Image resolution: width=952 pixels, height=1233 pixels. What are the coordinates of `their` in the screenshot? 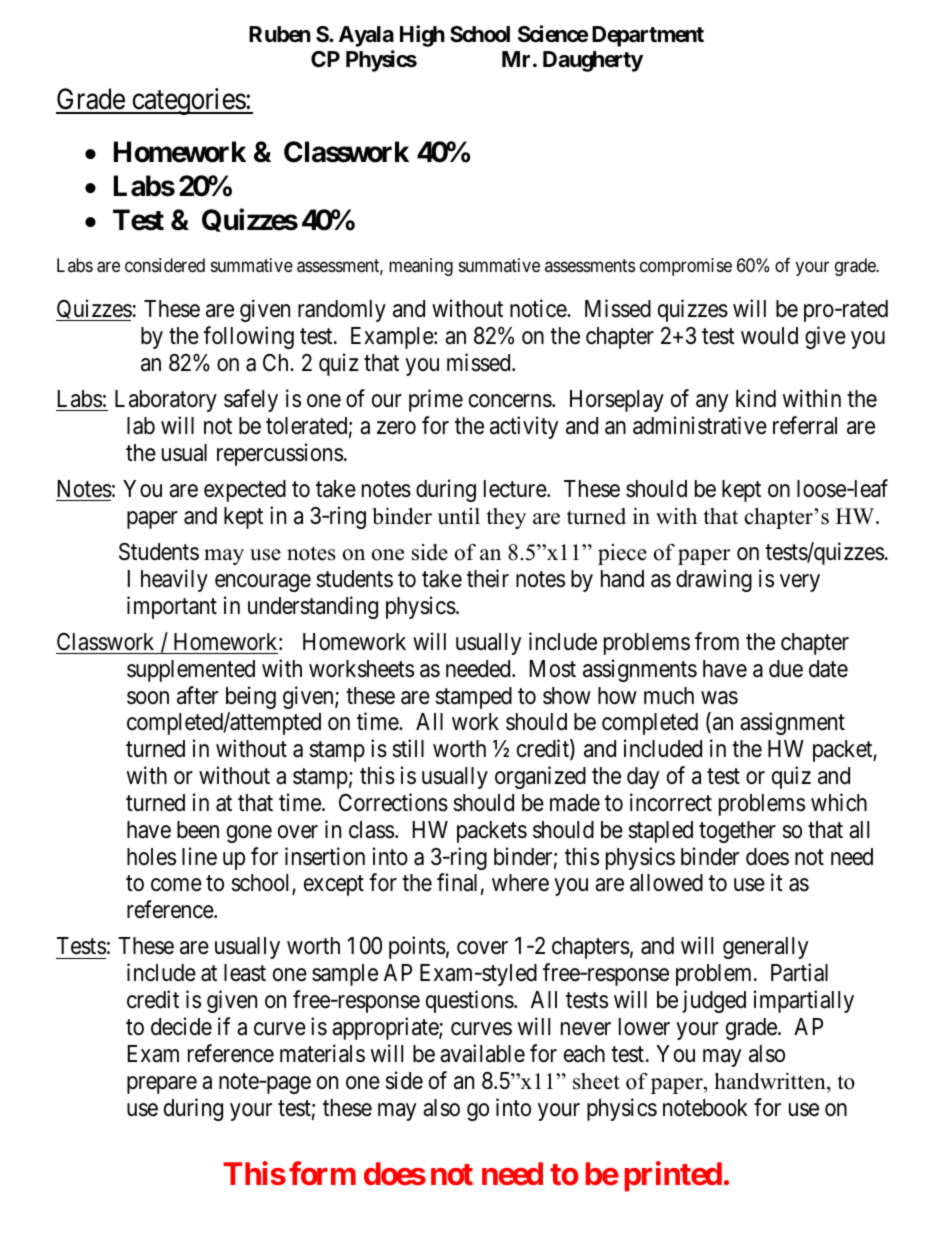 It's located at (488, 578).
